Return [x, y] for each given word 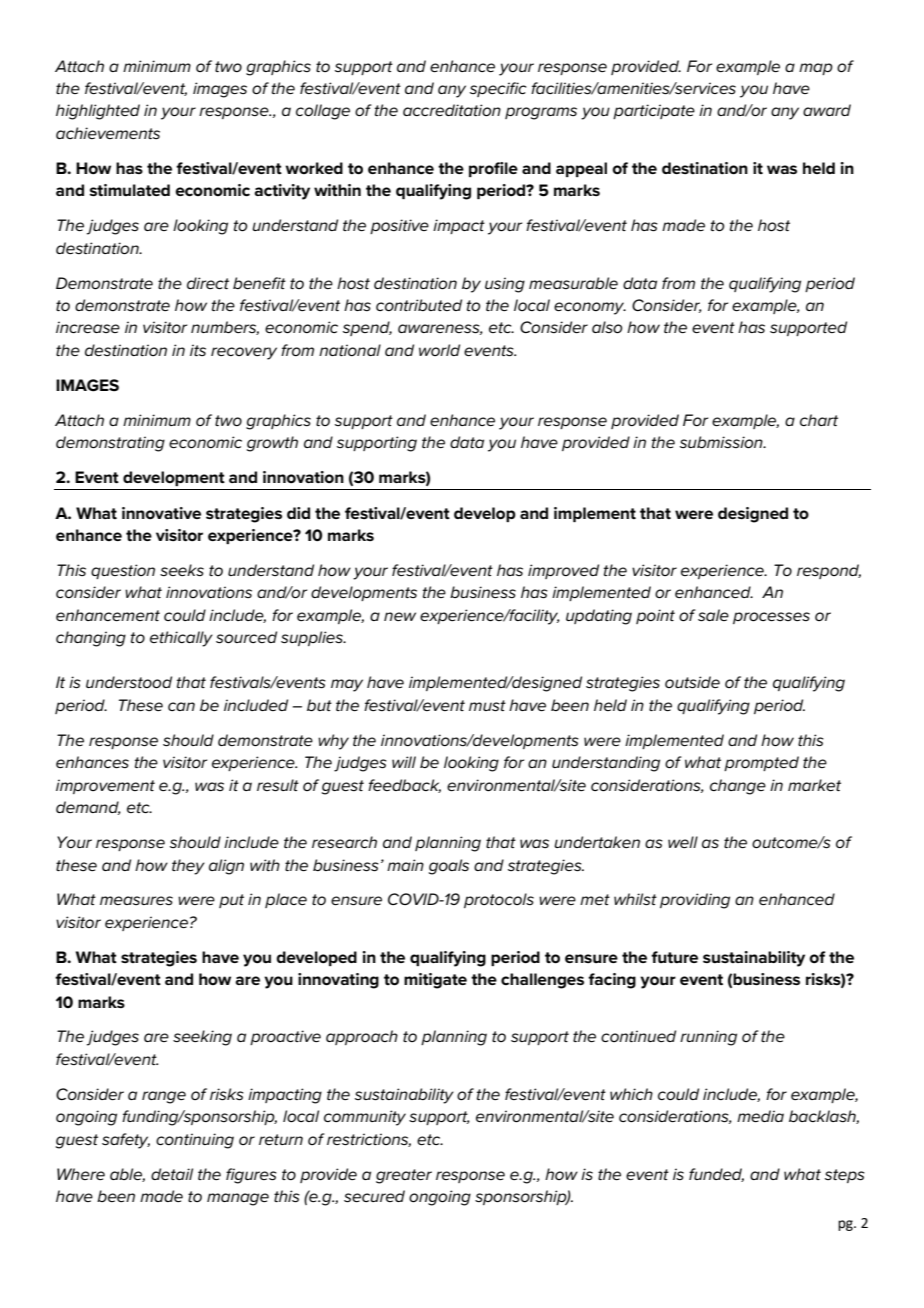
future [674, 957]
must [487, 706]
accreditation [452, 110]
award [827, 110]
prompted [761, 763]
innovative [161, 513]
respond [829, 571]
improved [563, 571]
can [181, 706]
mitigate [435, 981]
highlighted [98, 112]
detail [172, 1174]
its [198, 350]
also [607, 327]
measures [136, 900]
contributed [419, 305]
